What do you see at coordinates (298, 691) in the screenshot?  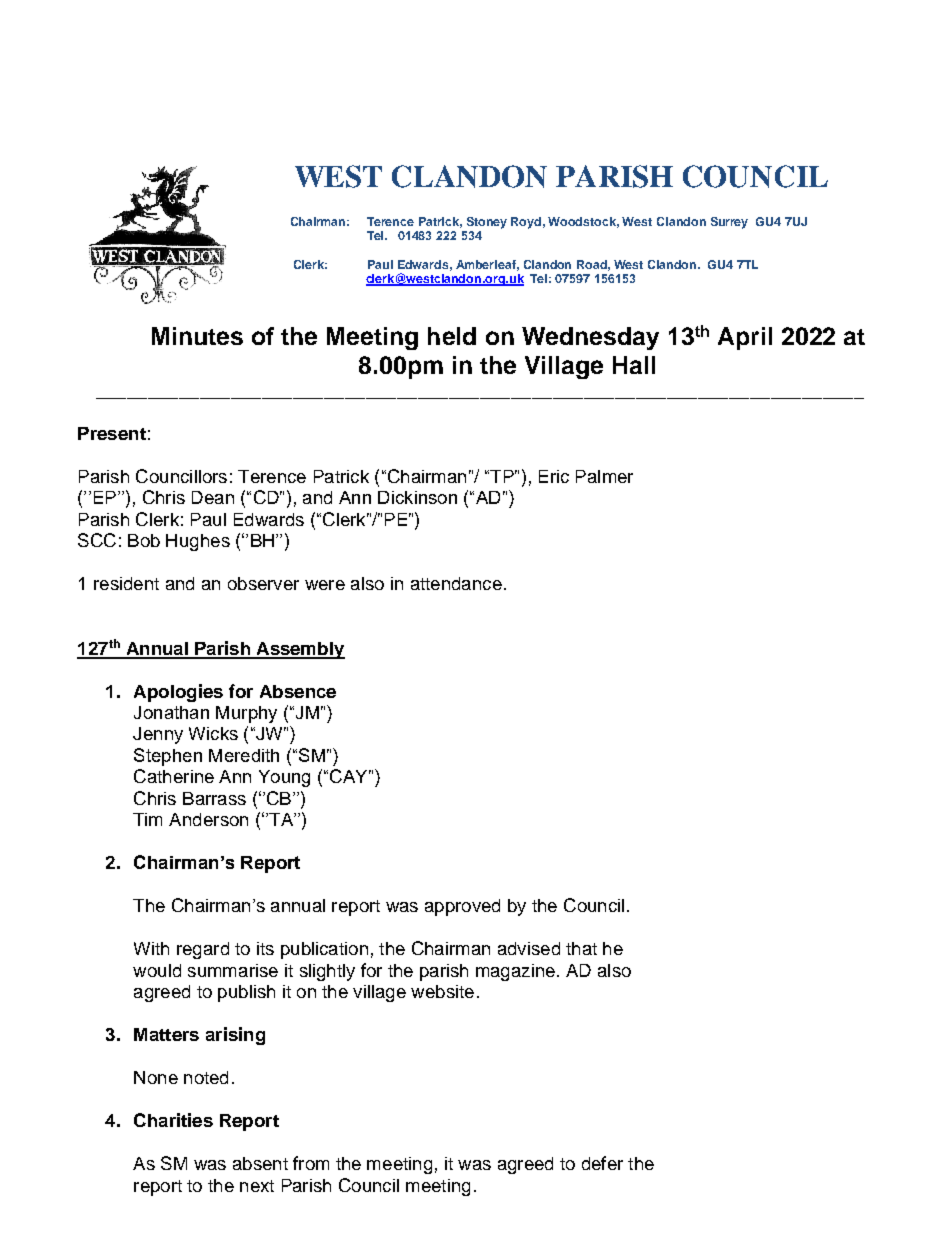 I see `Absence` at bounding box center [298, 691].
